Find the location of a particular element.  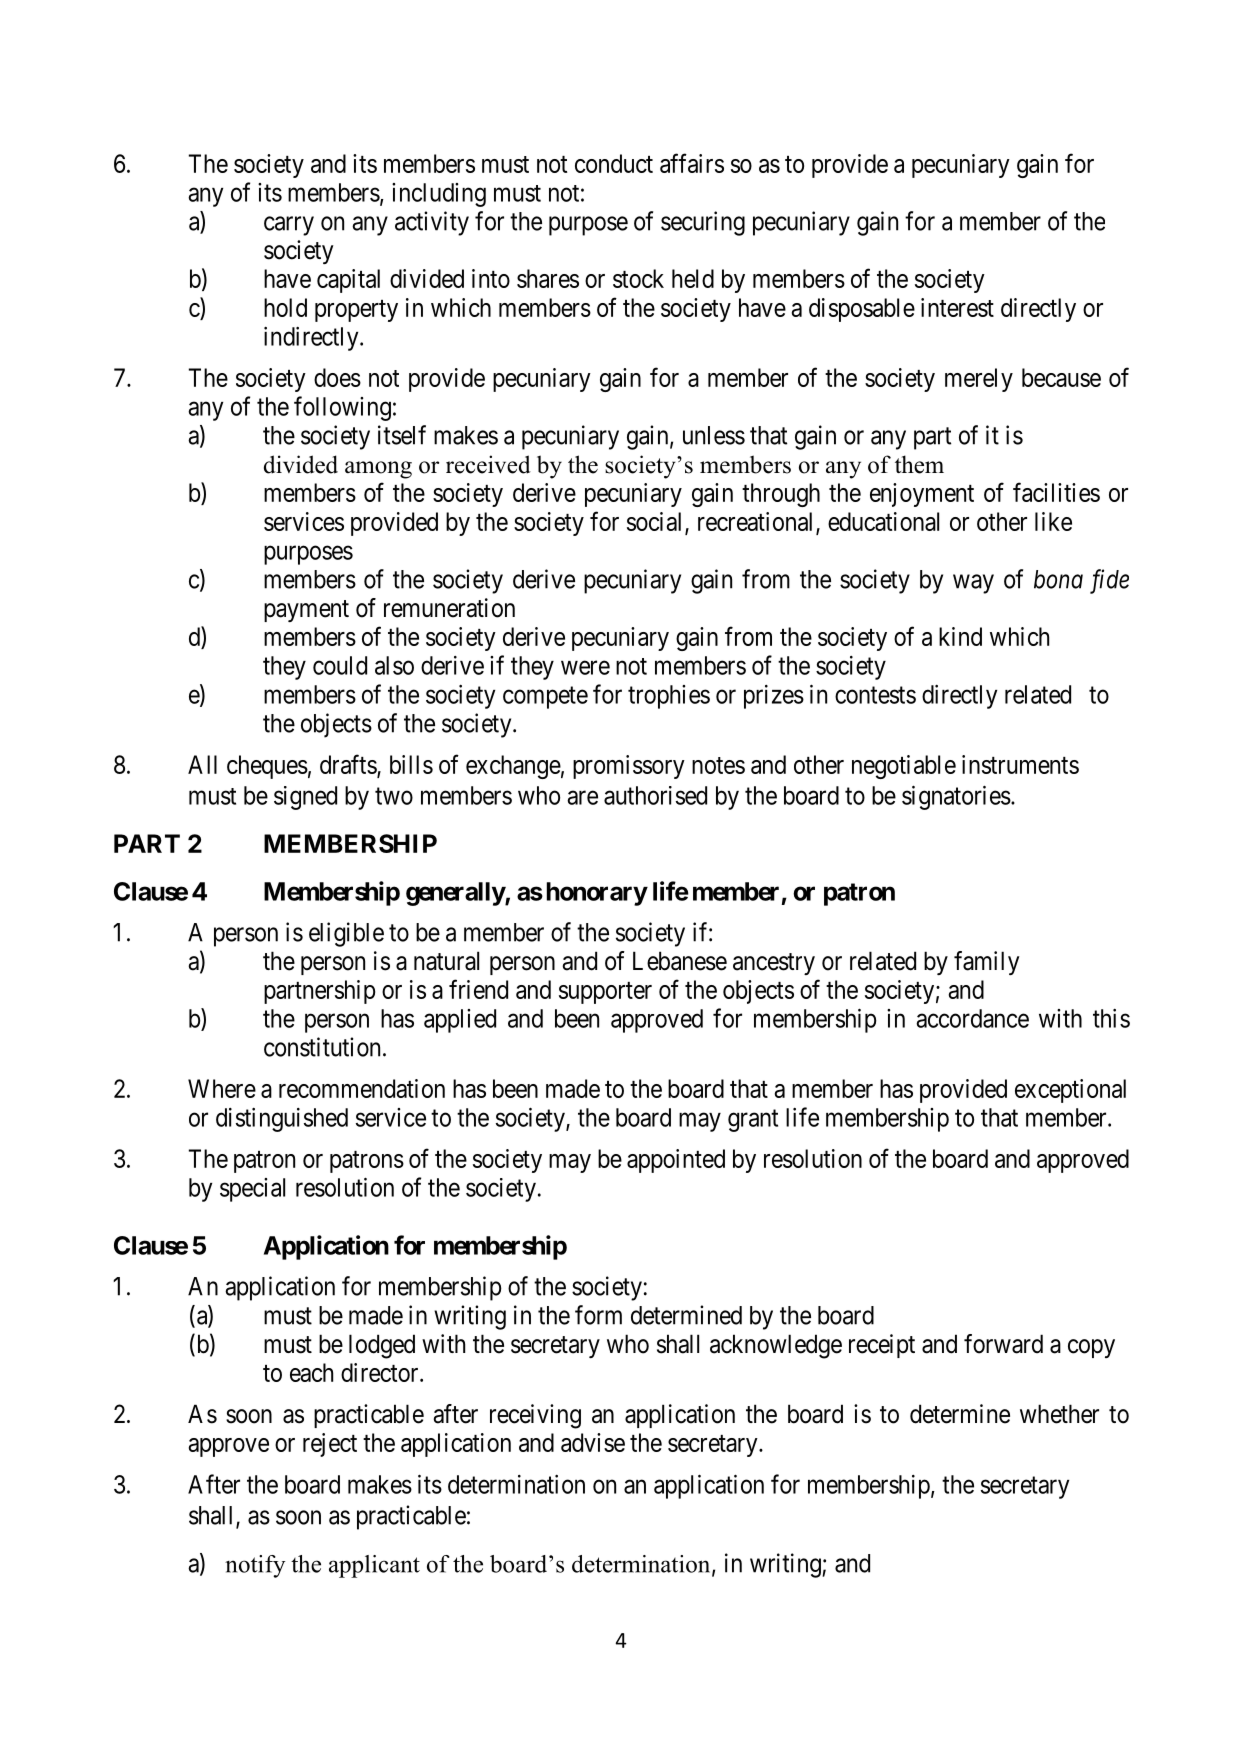

signed is located at coordinates (305, 798).
